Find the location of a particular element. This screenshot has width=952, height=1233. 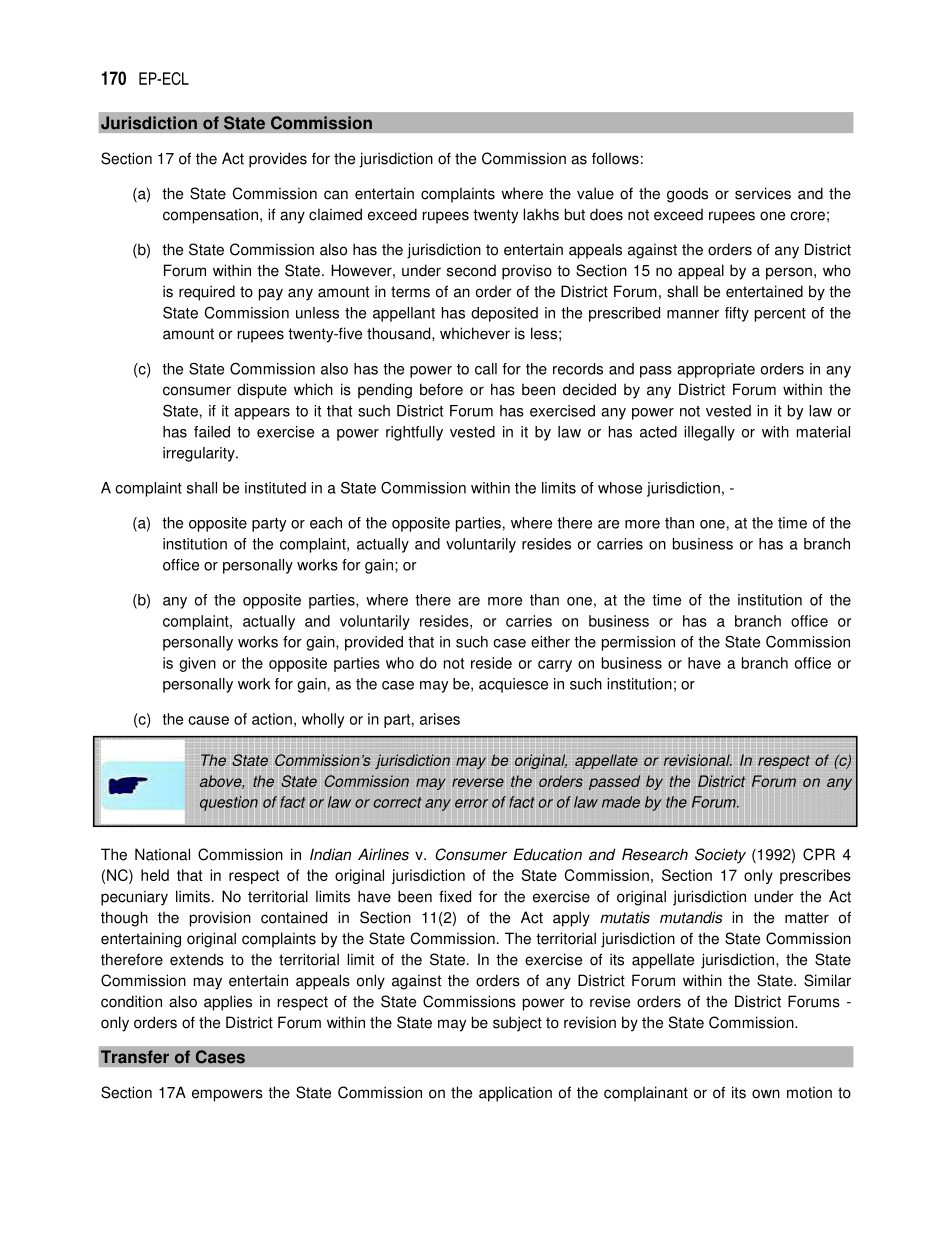

rightfully is located at coordinates (414, 433).
